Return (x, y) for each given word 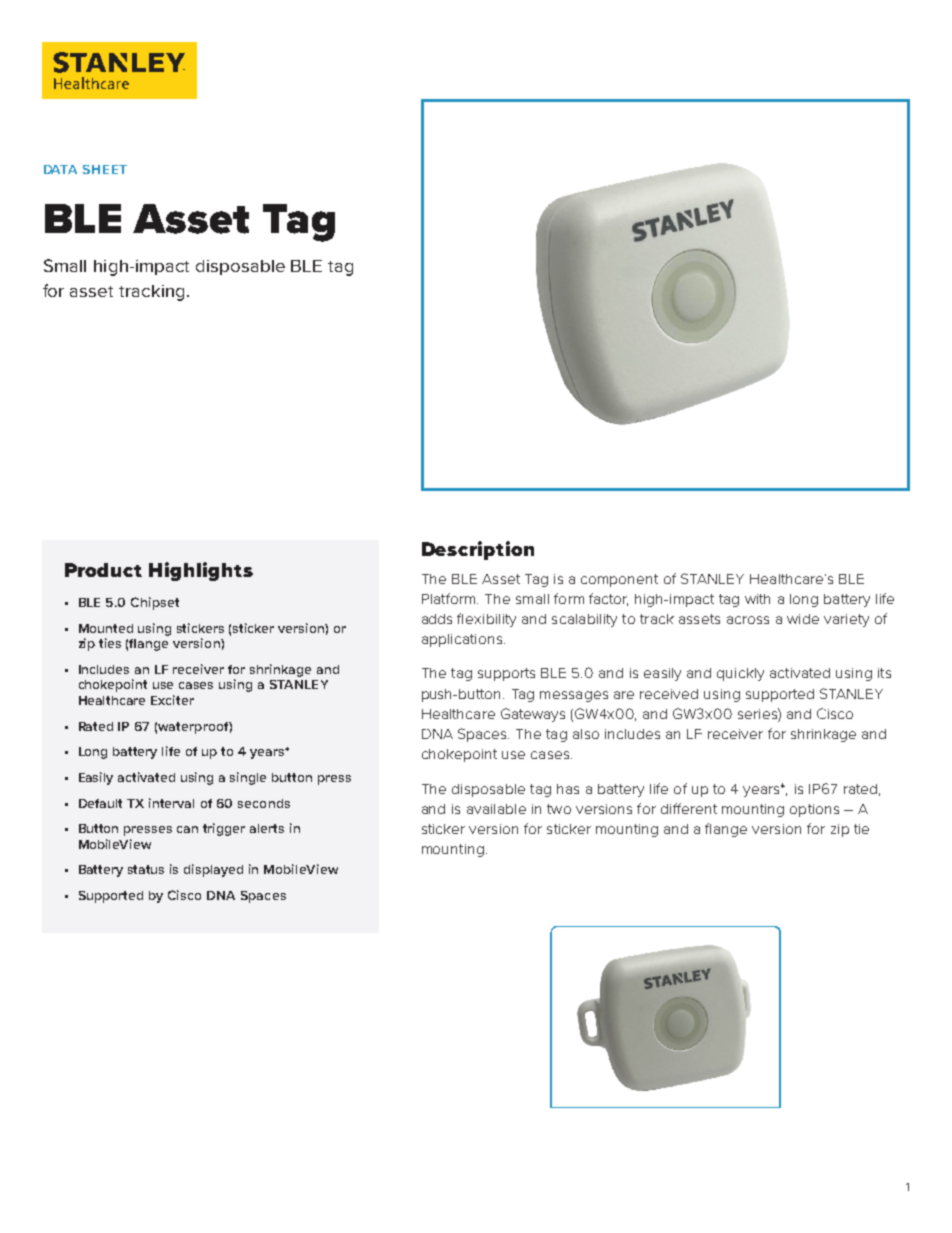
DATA (60, 169)
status (146, 869)
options (814, 810)
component (619, 580)
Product (103, 570)
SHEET (105, 169)
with (757, 599)
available (496, 809)
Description (478, 550)
